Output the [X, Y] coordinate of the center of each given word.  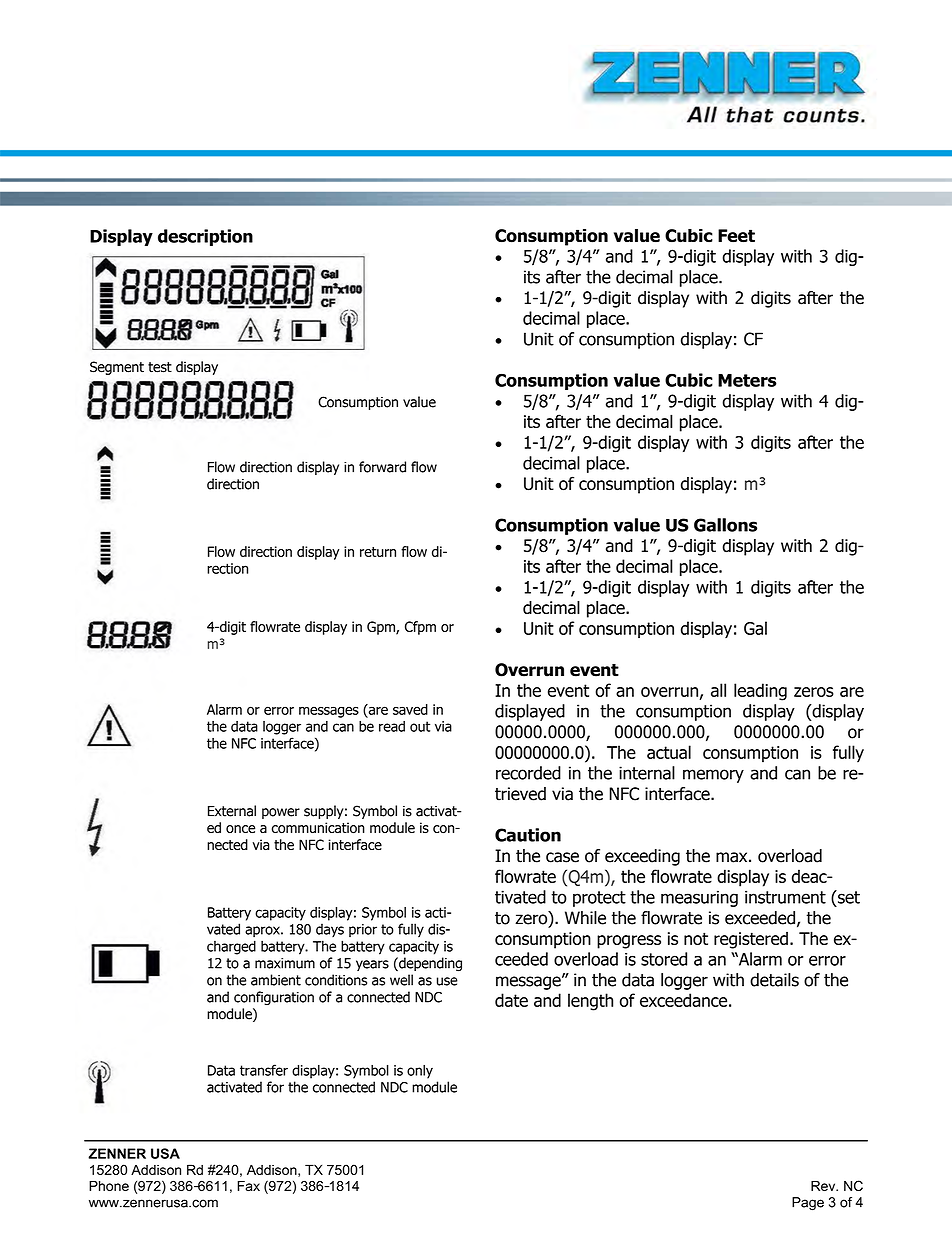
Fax [248, 1186]
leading [760, 692]
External [232, 811]
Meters [747, 380]
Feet [736, 236]
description [205, 237]
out [420, 726]
